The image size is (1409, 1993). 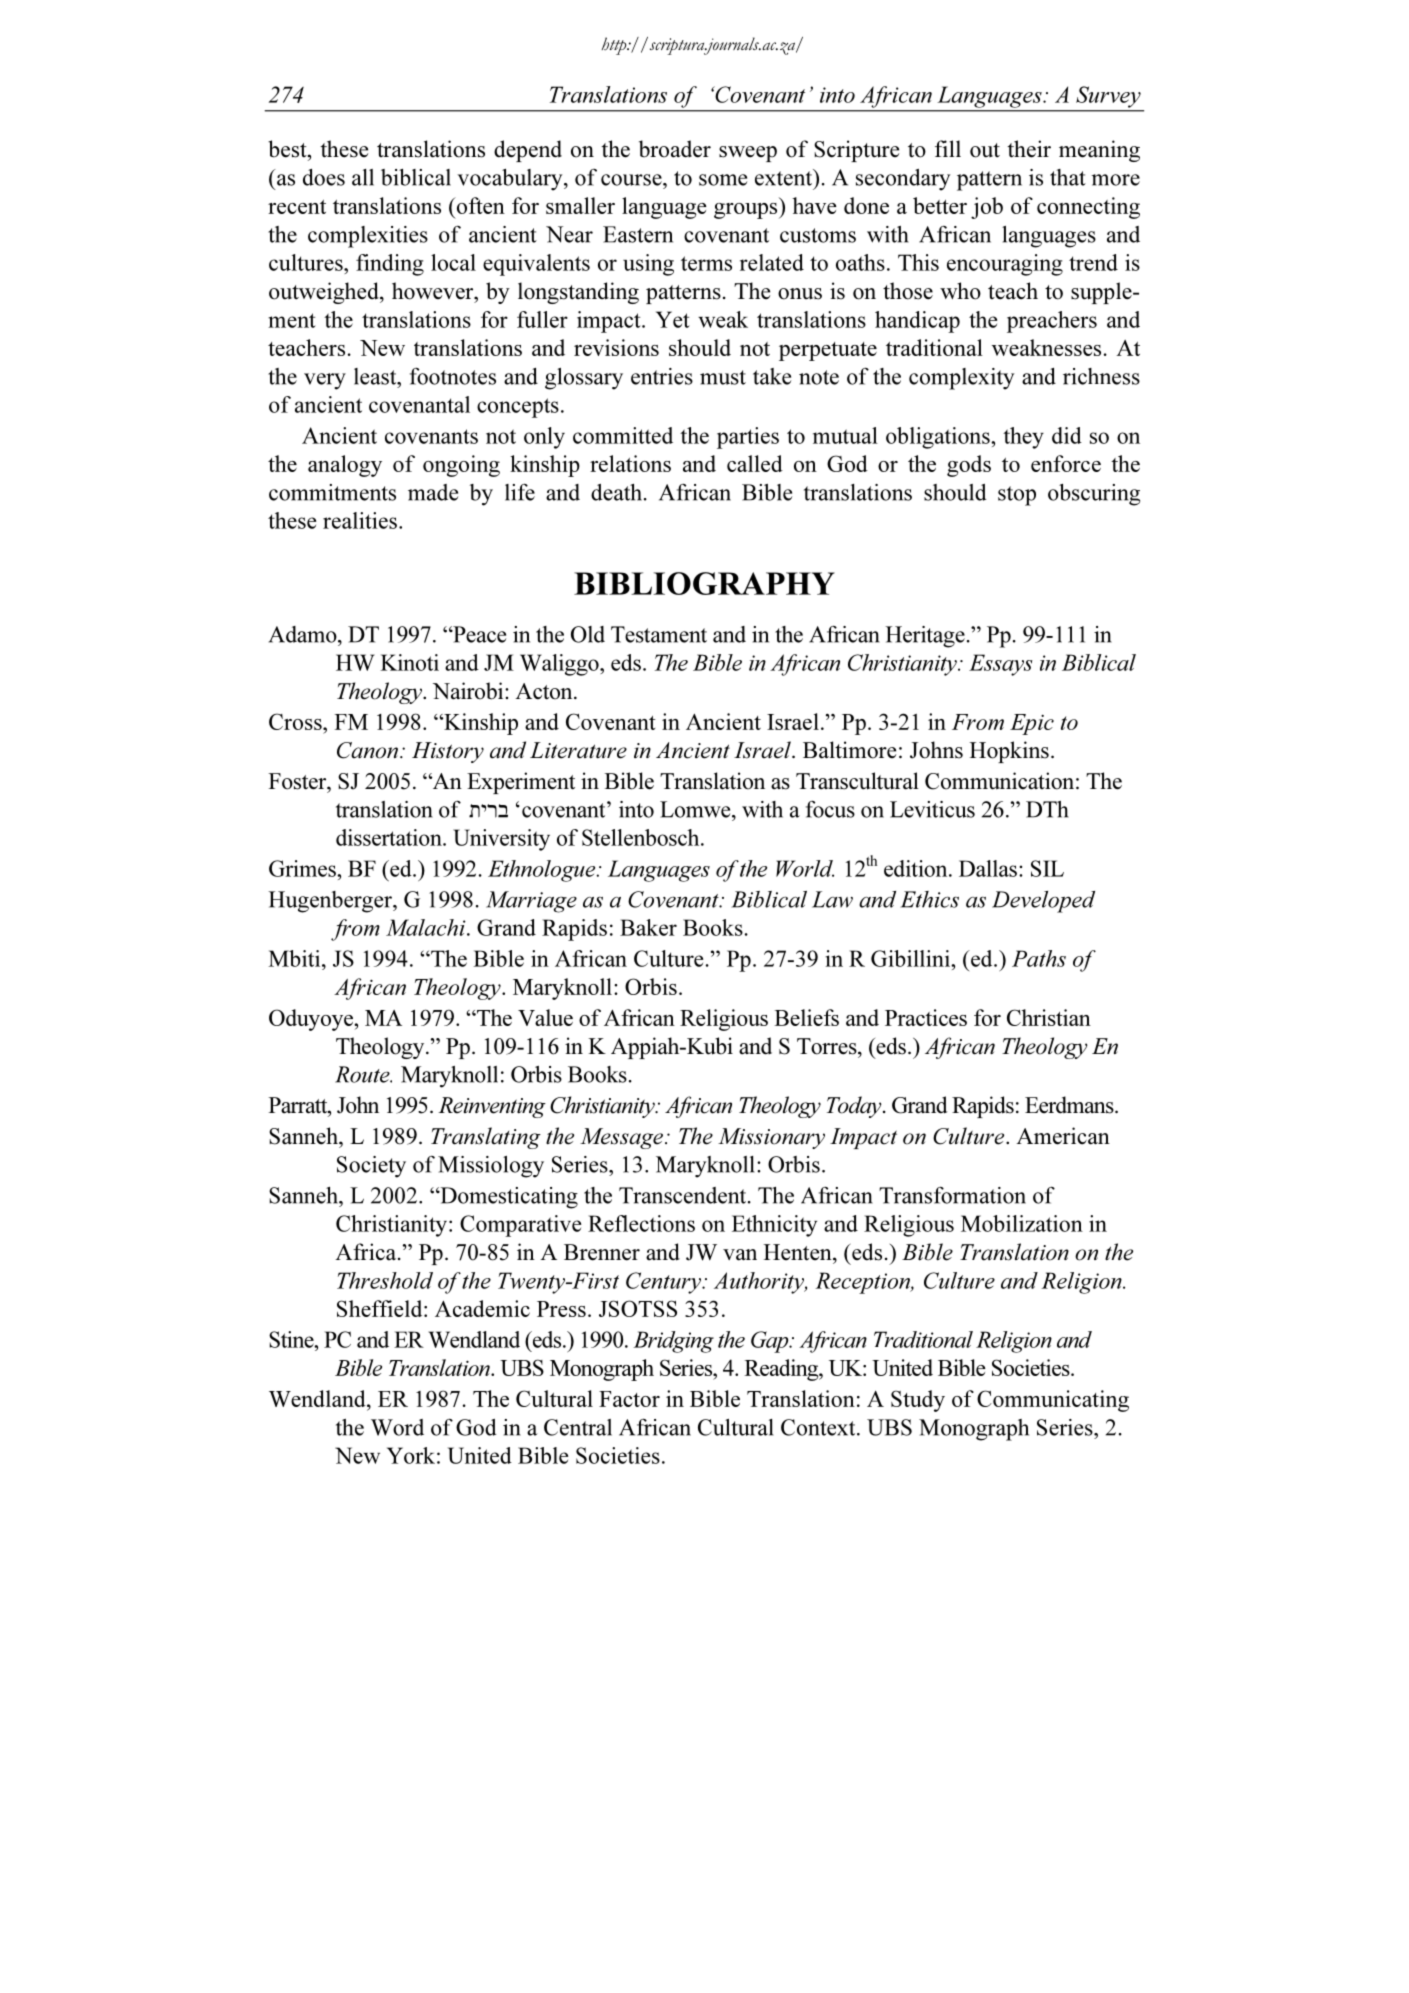 I want to click on stop, so click(x=1017, y=496).
